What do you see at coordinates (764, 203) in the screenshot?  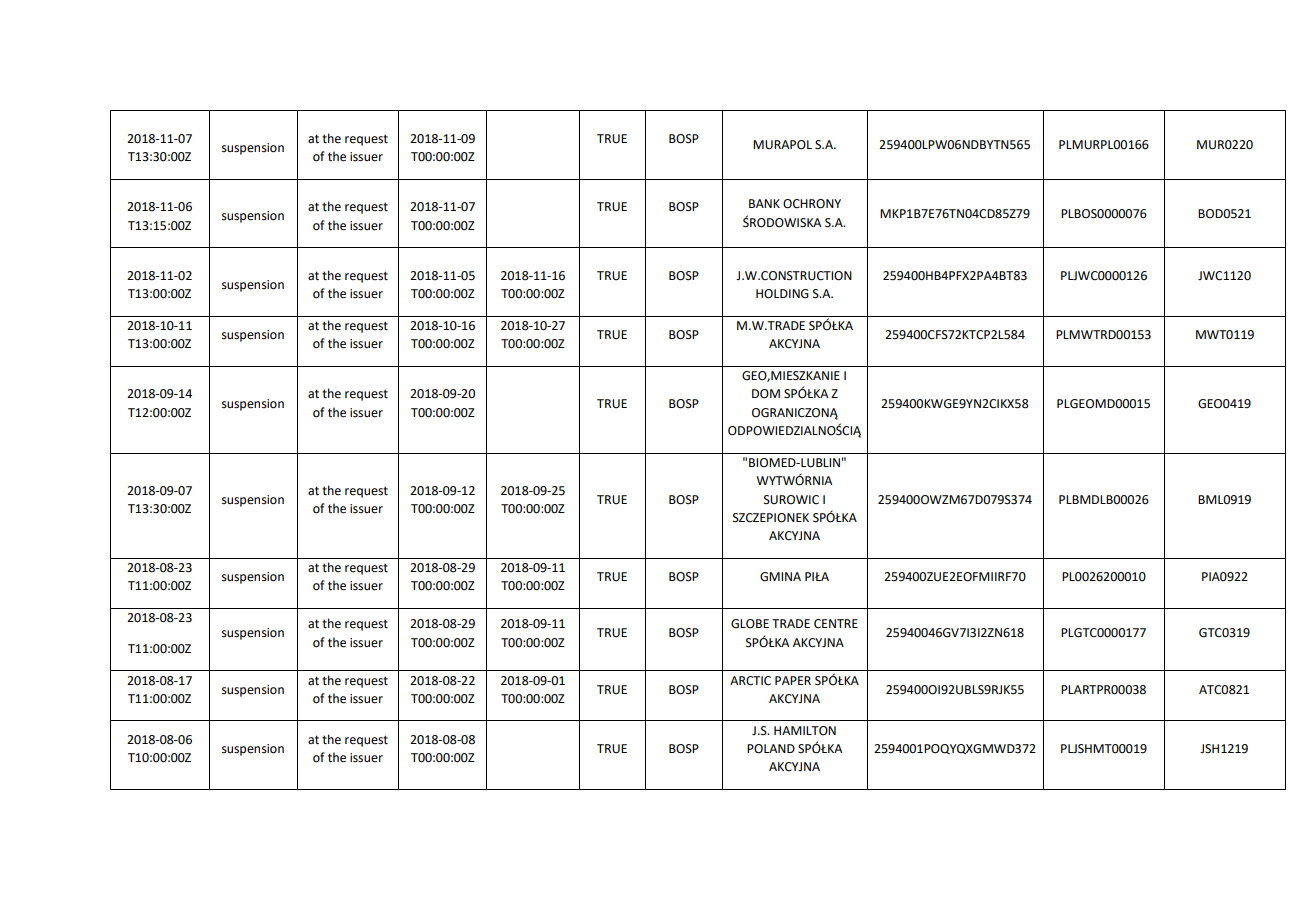 I see `BANK` at bounding box center [764, 203].
